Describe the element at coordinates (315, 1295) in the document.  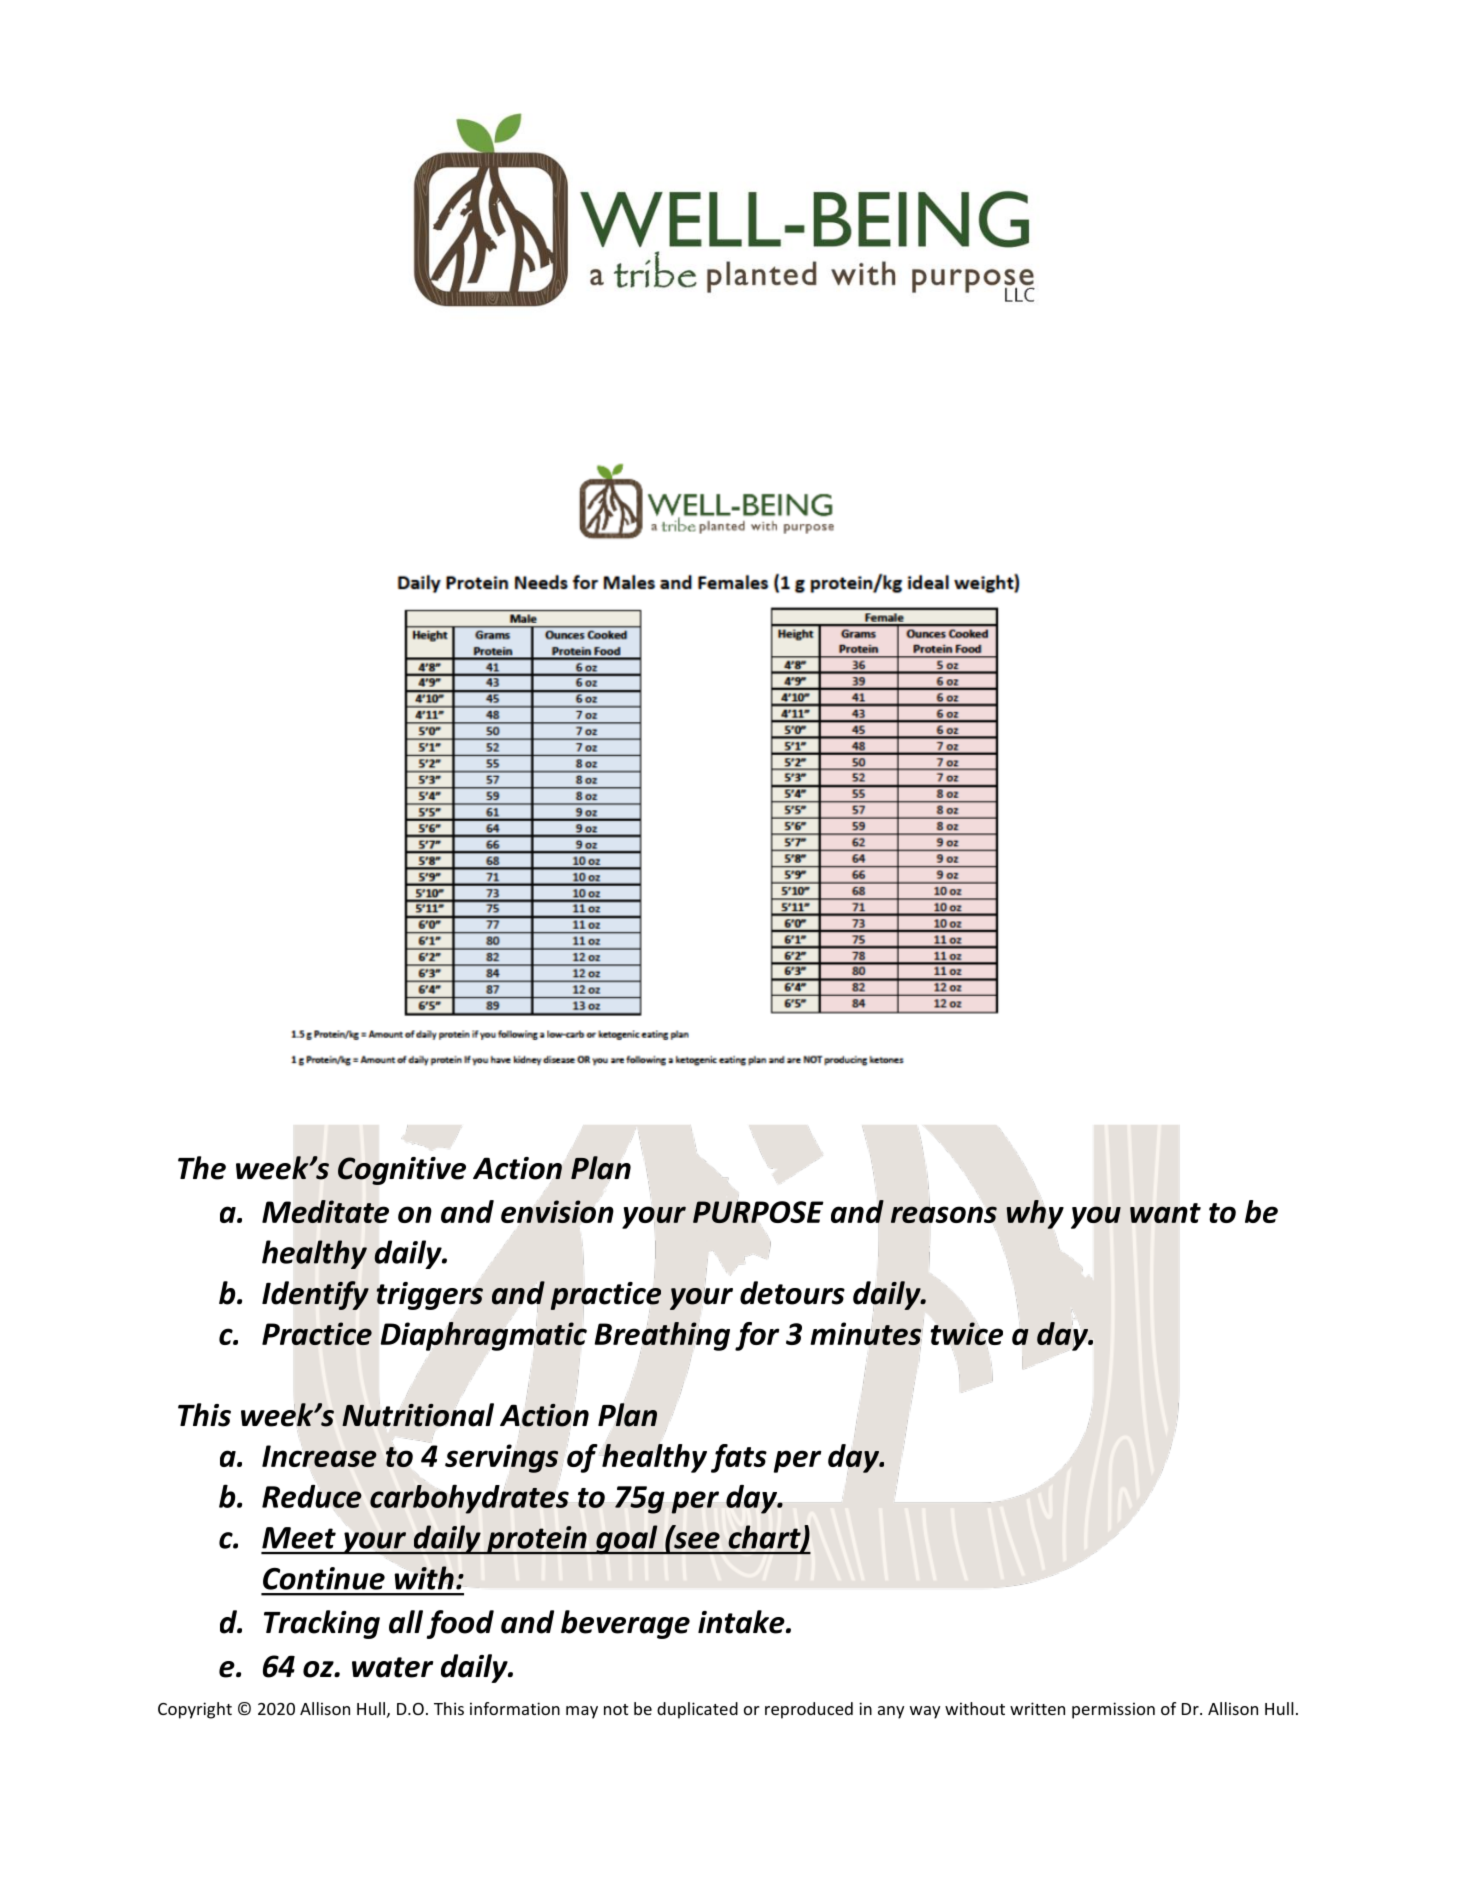
I see `Identify` at that location.
